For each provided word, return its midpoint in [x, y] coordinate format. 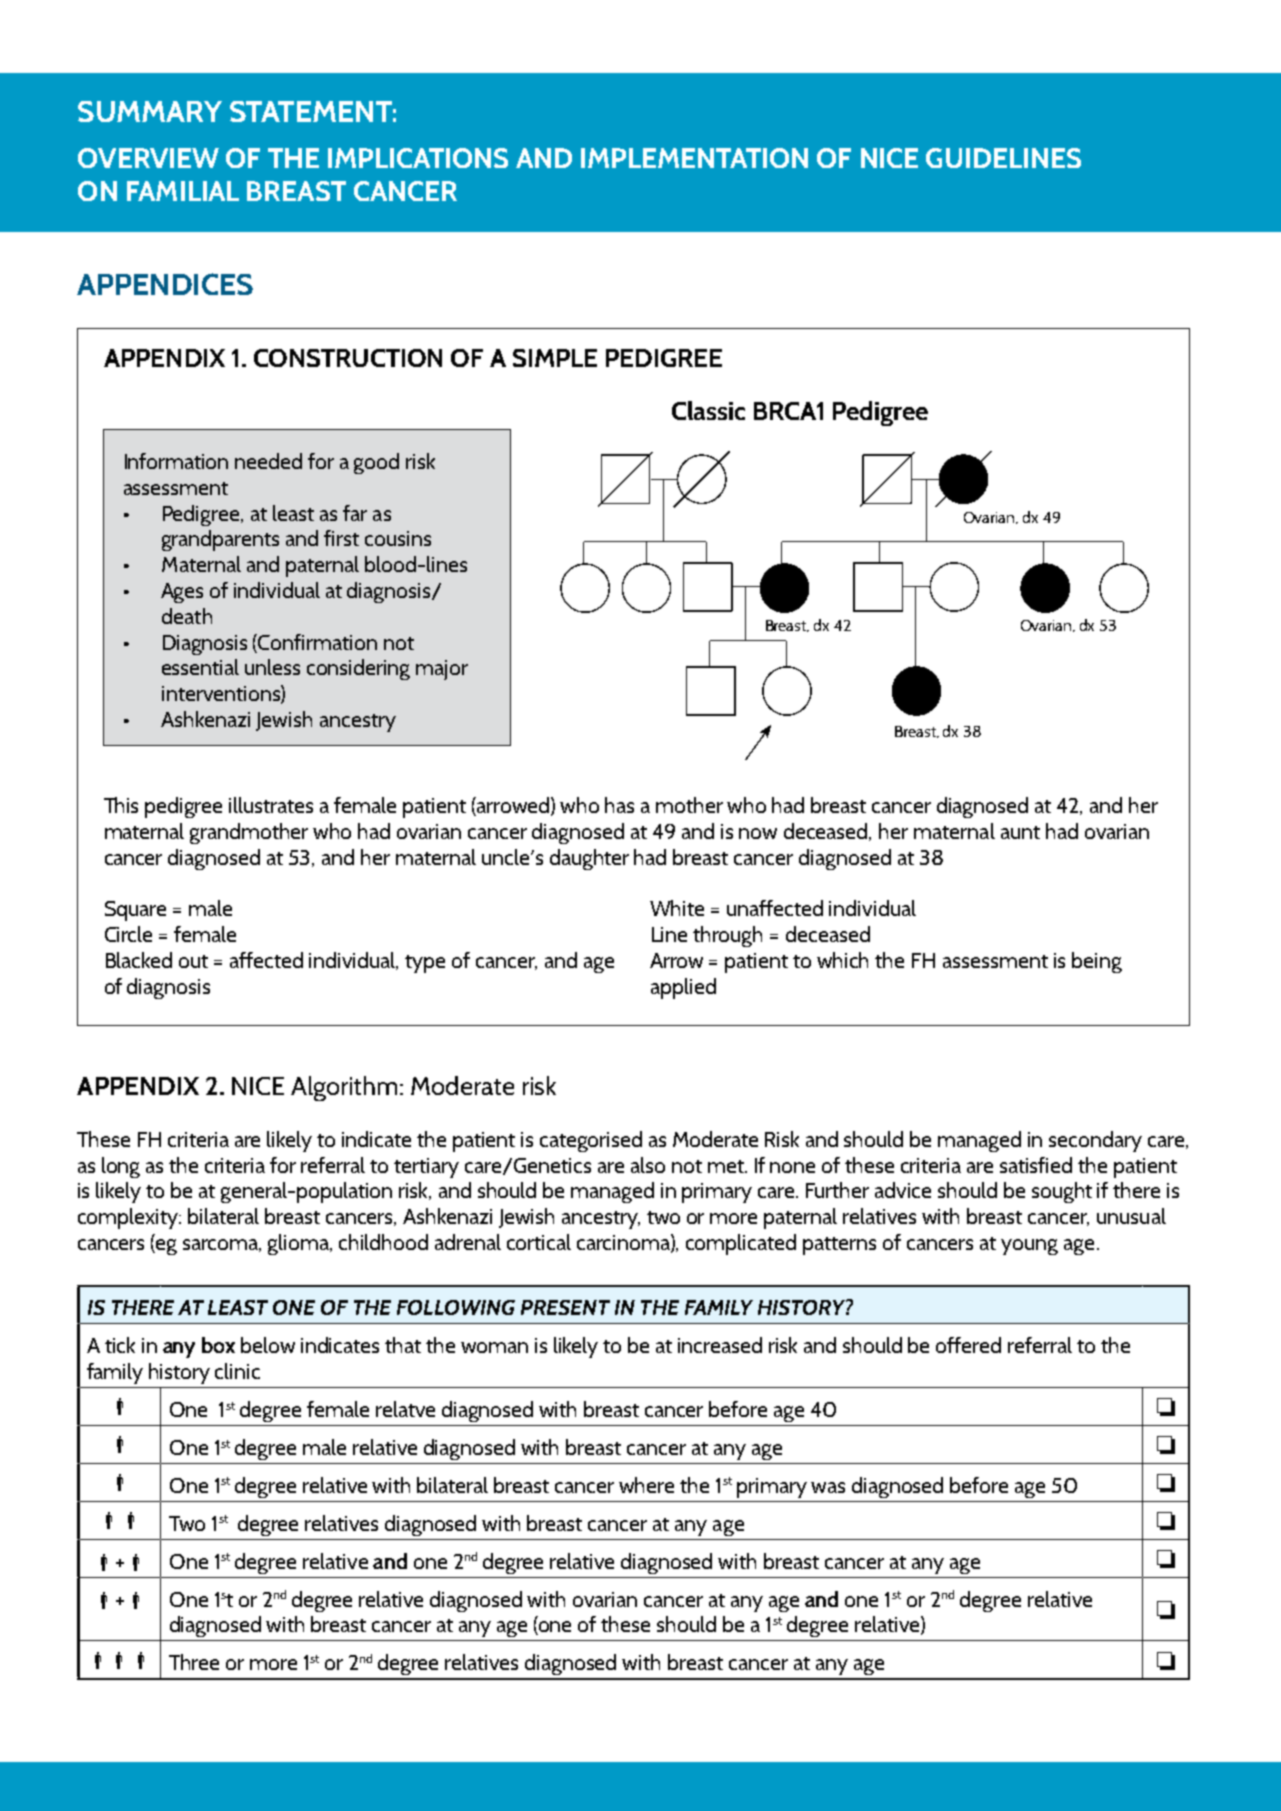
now [758, 833]
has [619, 805]
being [1097, 962]
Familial [183, 191]
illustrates [271, 805]
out [193, 961]
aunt [1020, 832]
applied [683, 988]
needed [268, 461]
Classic [708, 410]
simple [555, 358]
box [218, 1345]
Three [194, 1662]
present [565, 1307]
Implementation [694, 158]
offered [968, 1345]
